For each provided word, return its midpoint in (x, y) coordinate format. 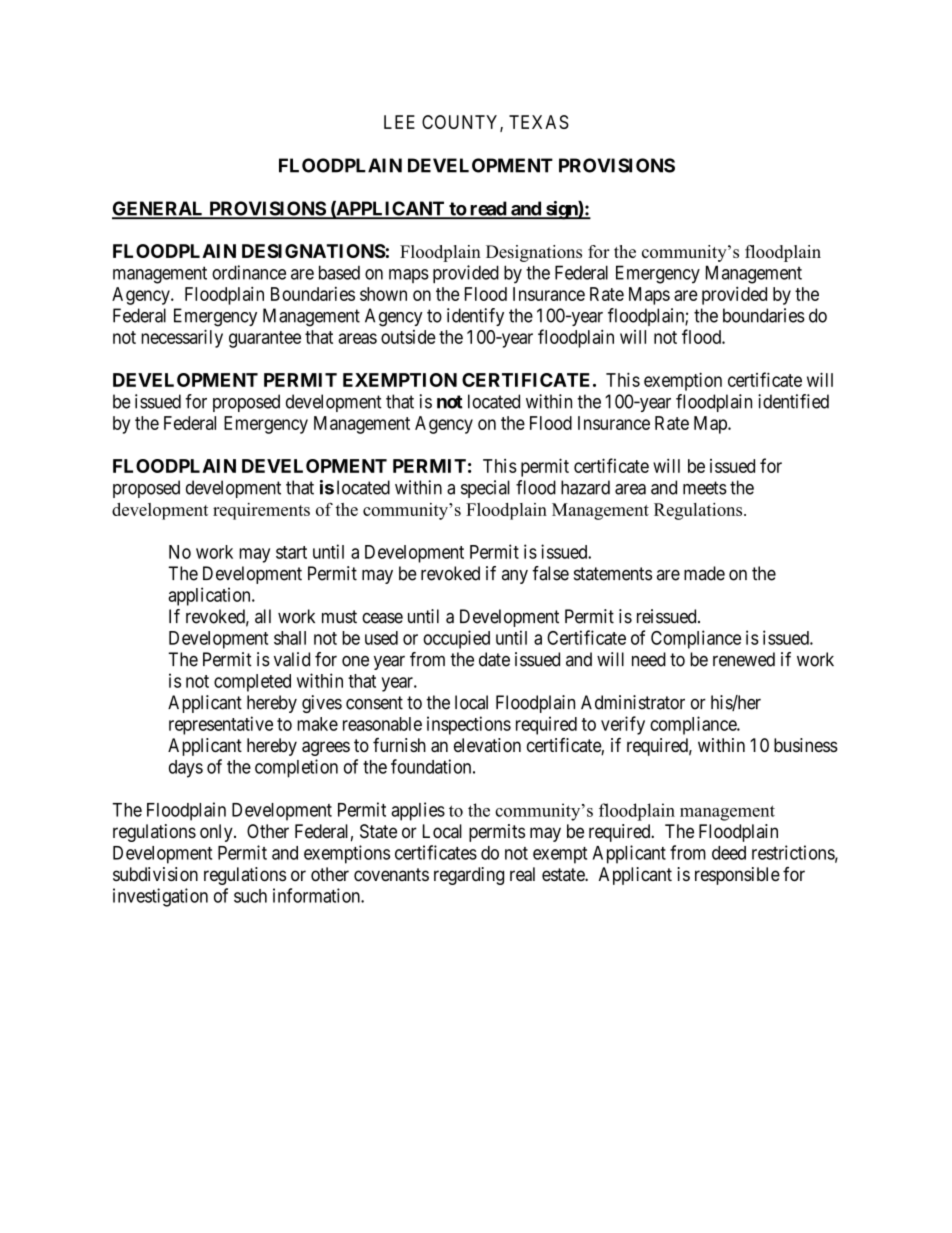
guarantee (265, 339)
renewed (744, 659)
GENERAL (159, 209)
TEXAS (539, 122)
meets (705, 488)
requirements (261, 511)
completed (252, 683)
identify (475, 317)
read (488, 209)
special (485, 489)
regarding (469, 876)
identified (793, 401)
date (494, 659)
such (250, 896)
